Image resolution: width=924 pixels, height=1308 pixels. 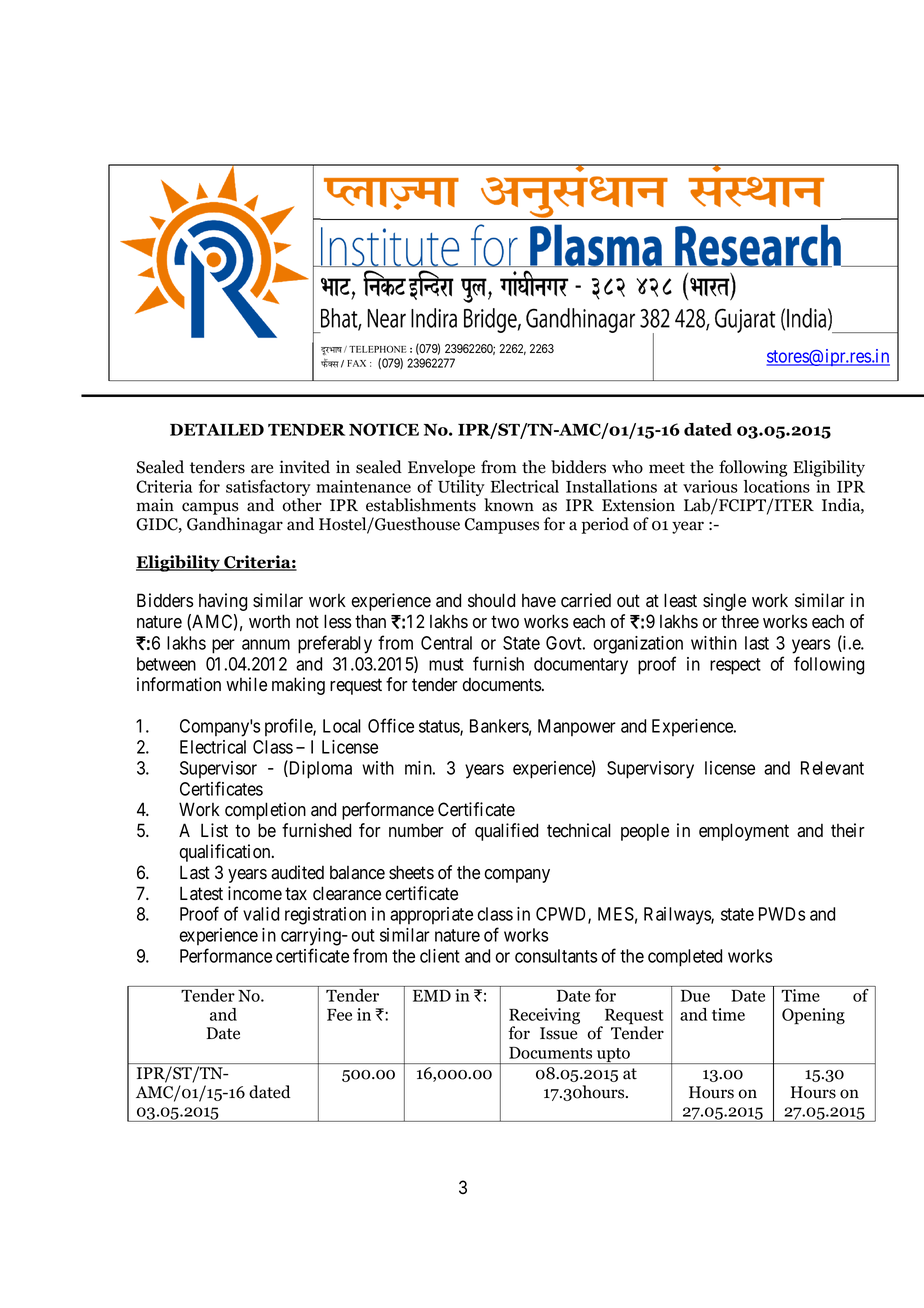 What do you see at coordinates (246, 684) in the page?
I see `while` at bounding box center [246, 684].
